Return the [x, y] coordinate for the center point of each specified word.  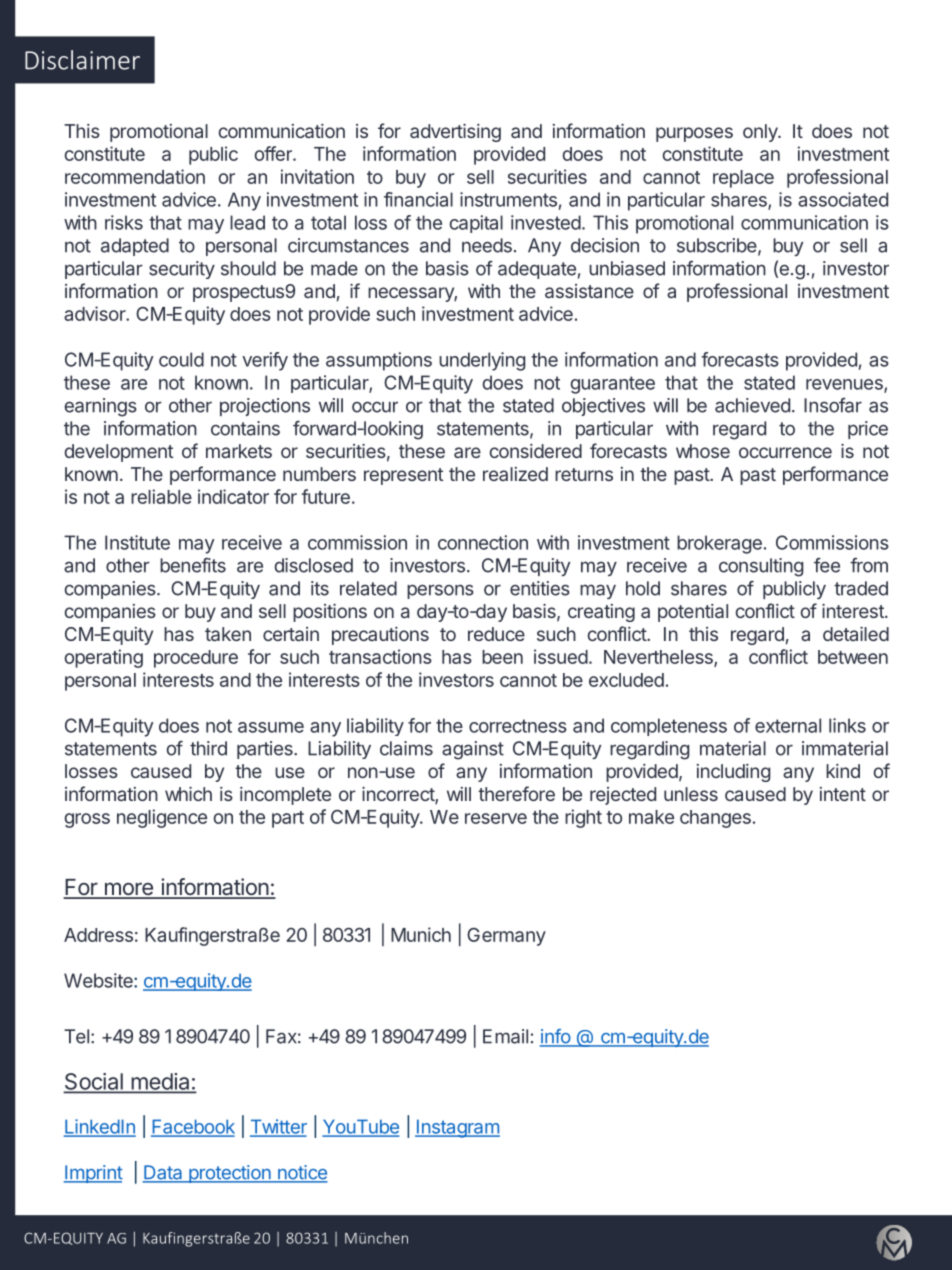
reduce [496, 634]
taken [228, 634]
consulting [761, 567]
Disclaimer [82, 60]
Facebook [193, 1127]
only [761, 133]
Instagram [457, 1128]
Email [505, 1036]
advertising [455, 133]
